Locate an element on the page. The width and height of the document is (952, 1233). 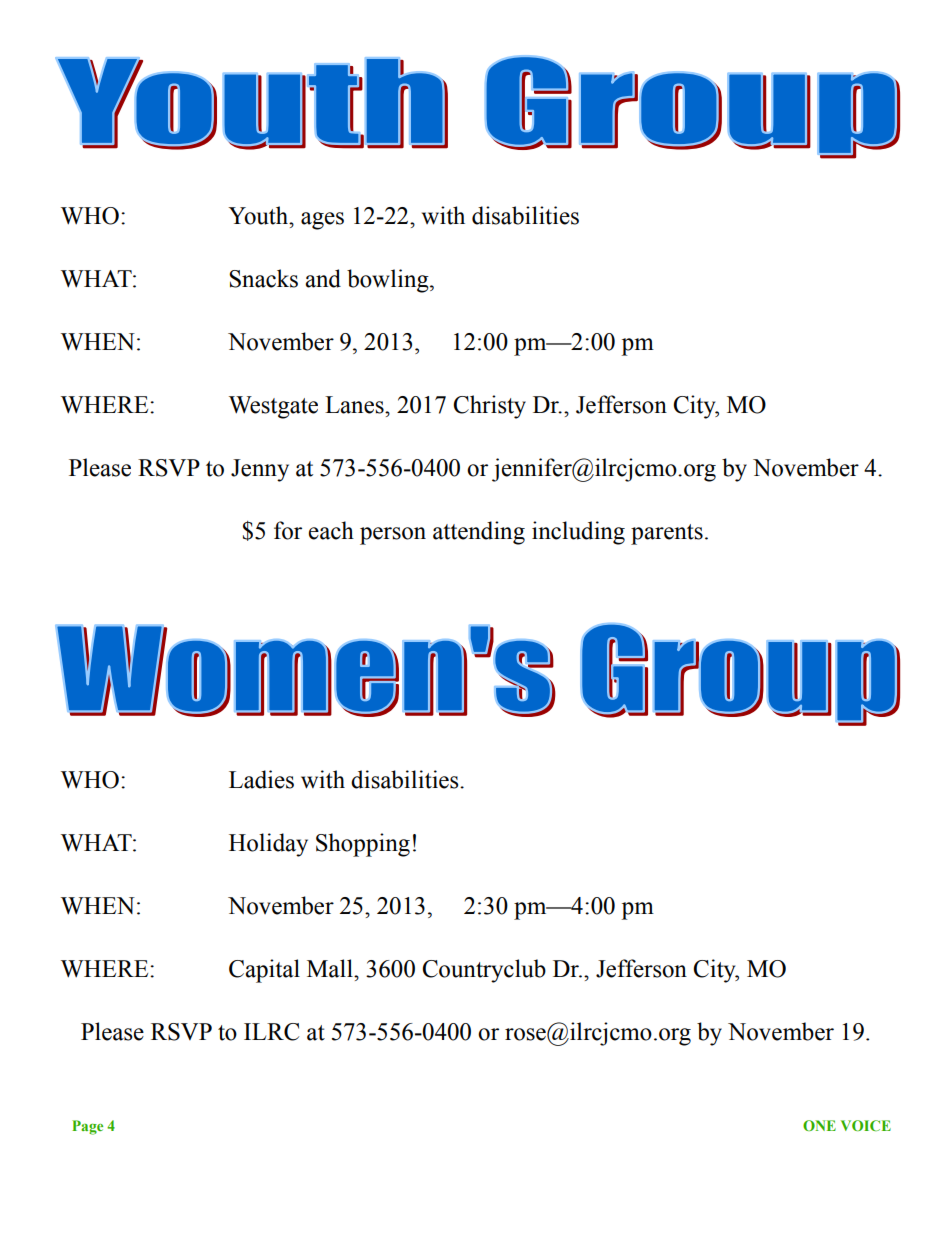
person is located at coordinates (393, 536).
